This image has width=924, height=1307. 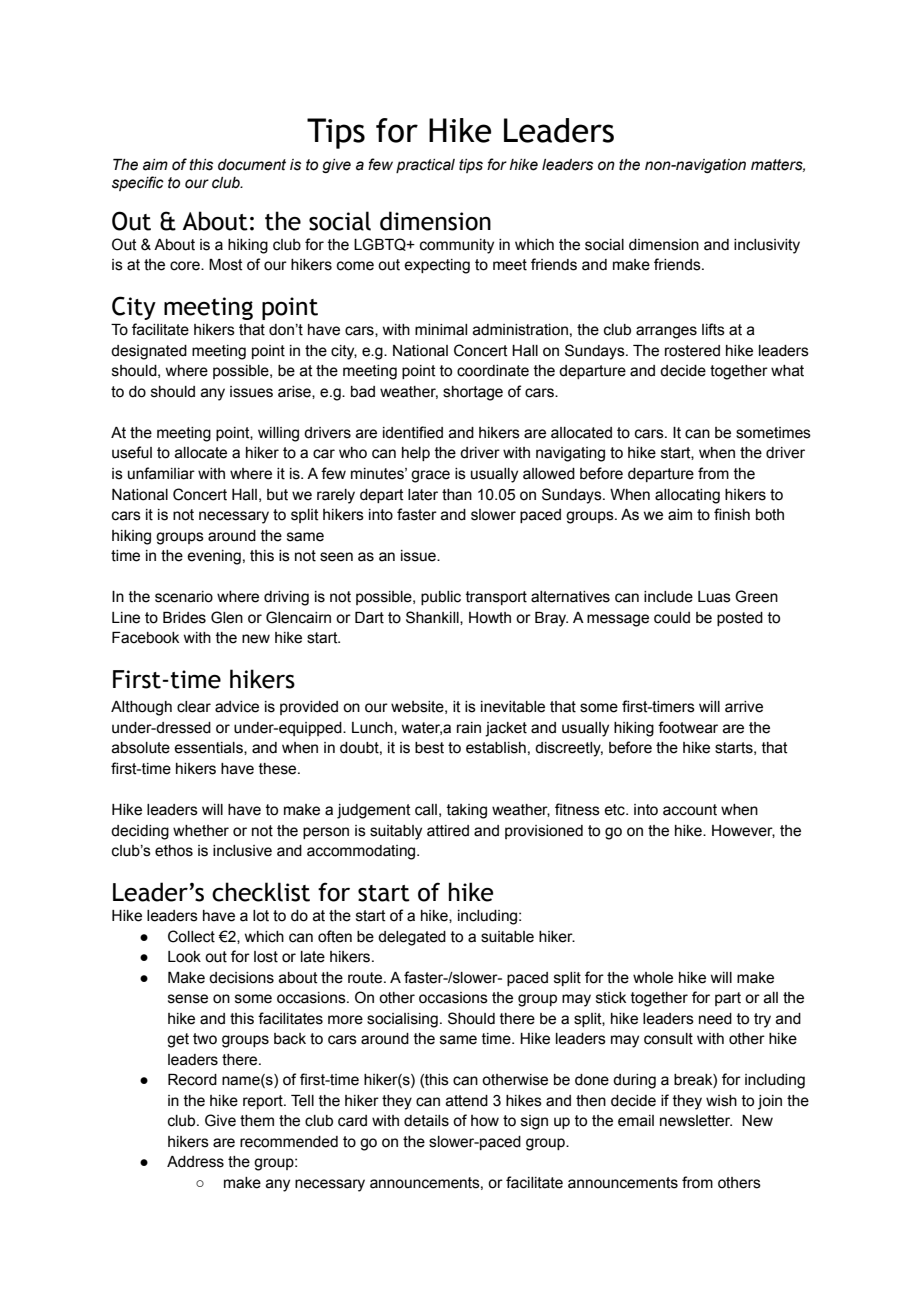 What do you see at coordinates (767, 246) in the image?
I see `inclusivity` at bounding box center [767, 246].
